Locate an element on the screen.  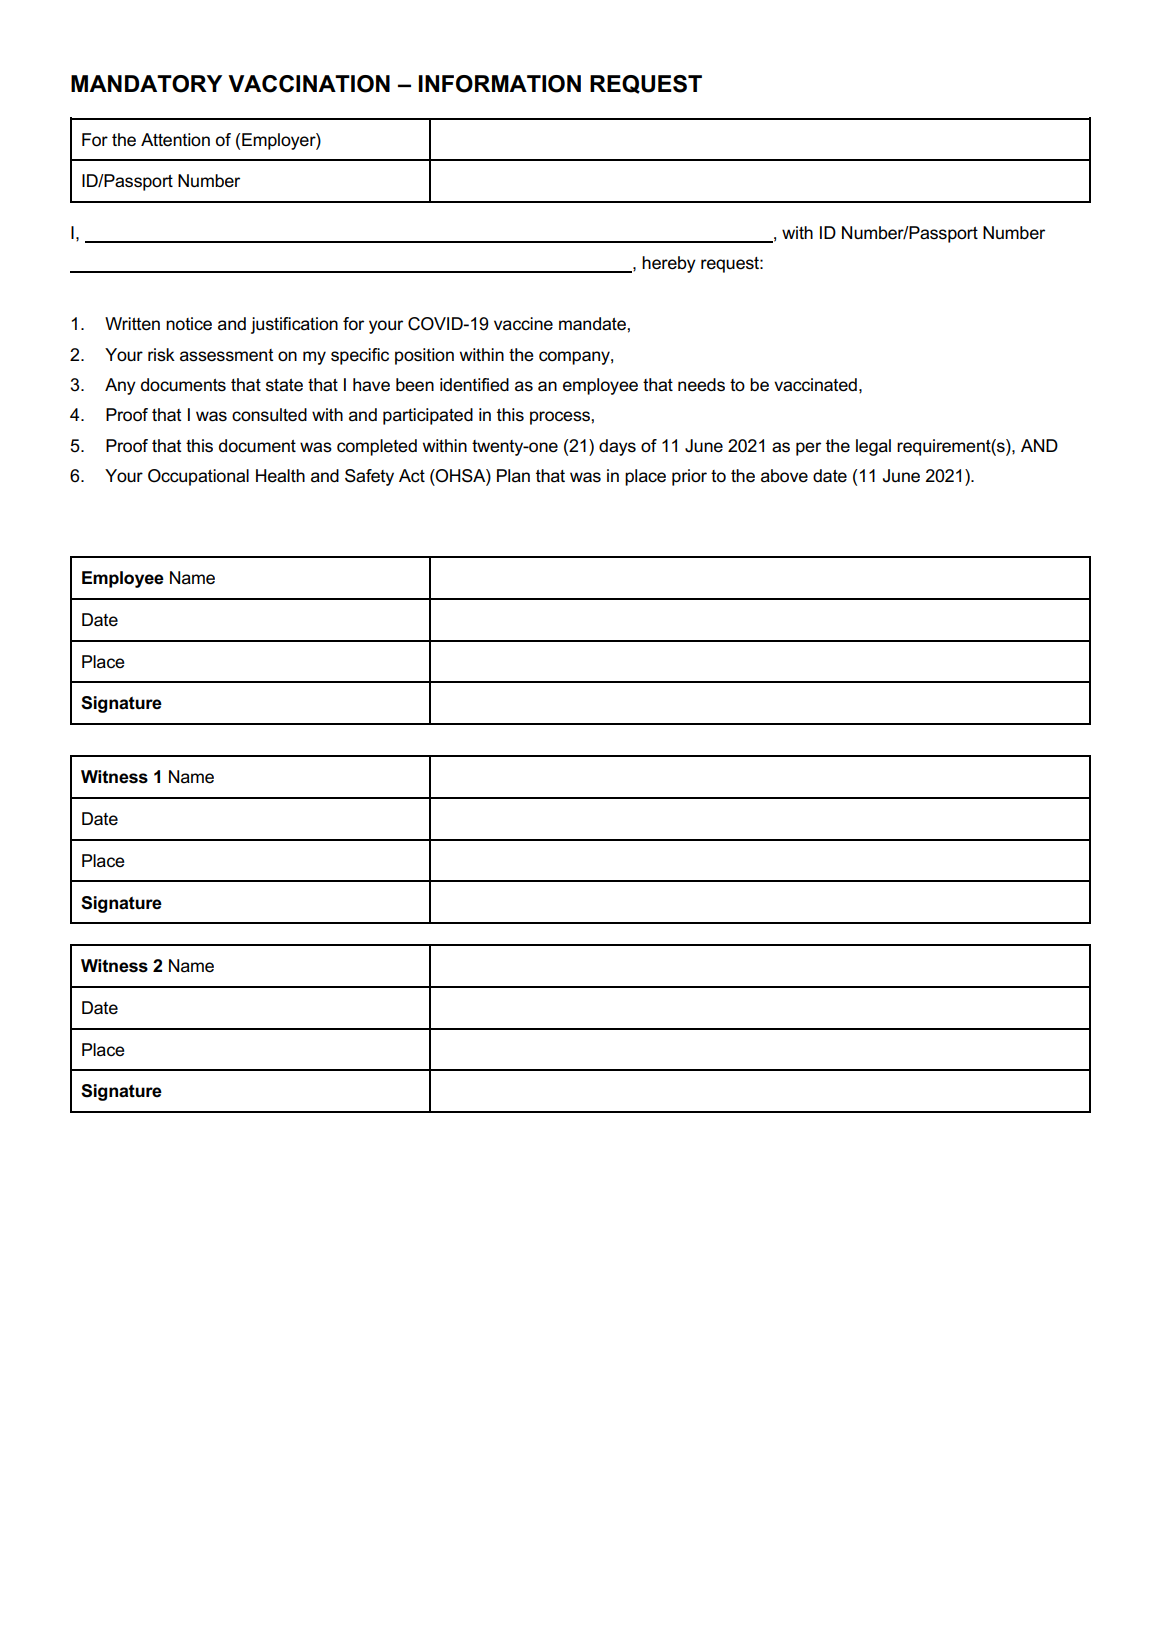
INFORMATION is located at coordinates (500, 84).
